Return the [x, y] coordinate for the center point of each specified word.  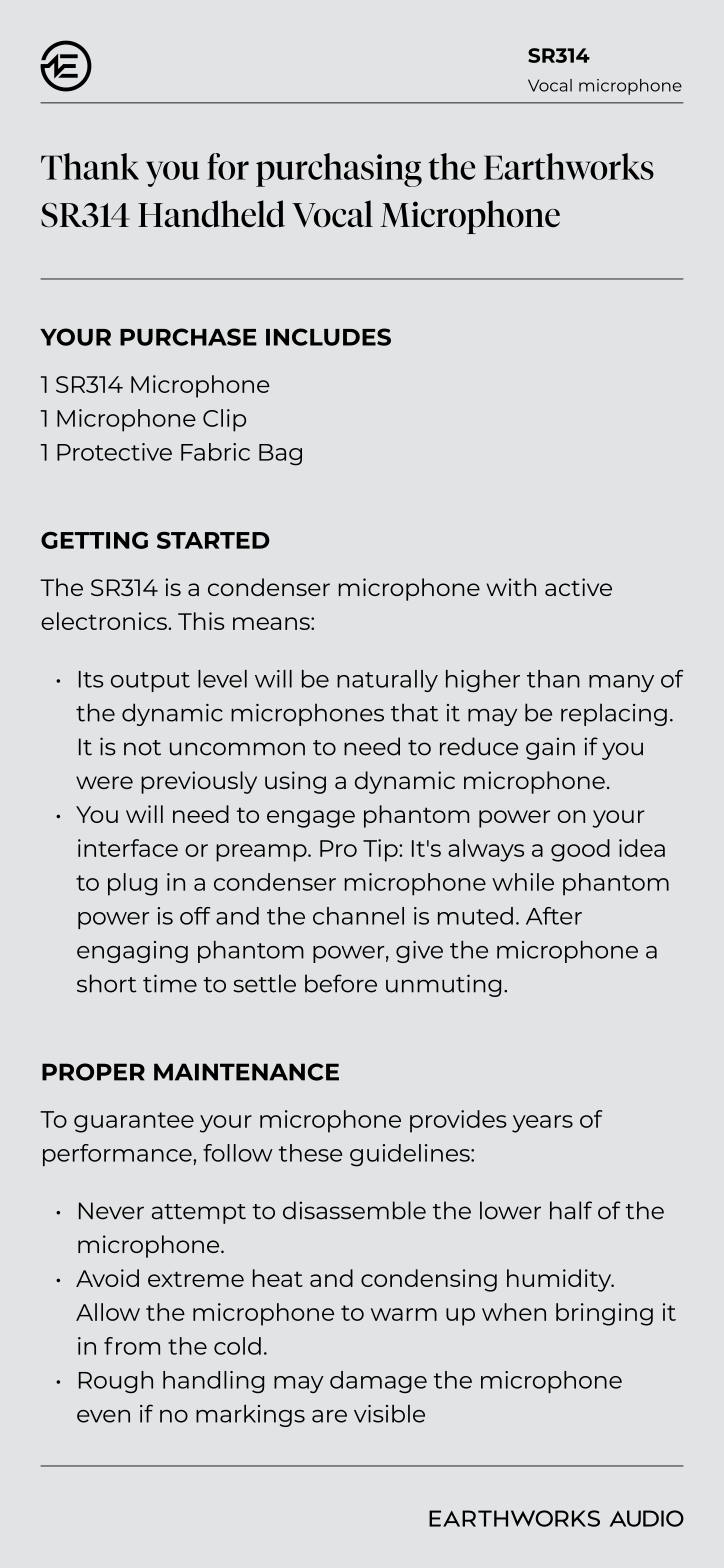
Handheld [211, 214]
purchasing [339, 170]
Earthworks [569, 166]
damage [378, 1382]
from [132, 1346]
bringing [604, 1314]
